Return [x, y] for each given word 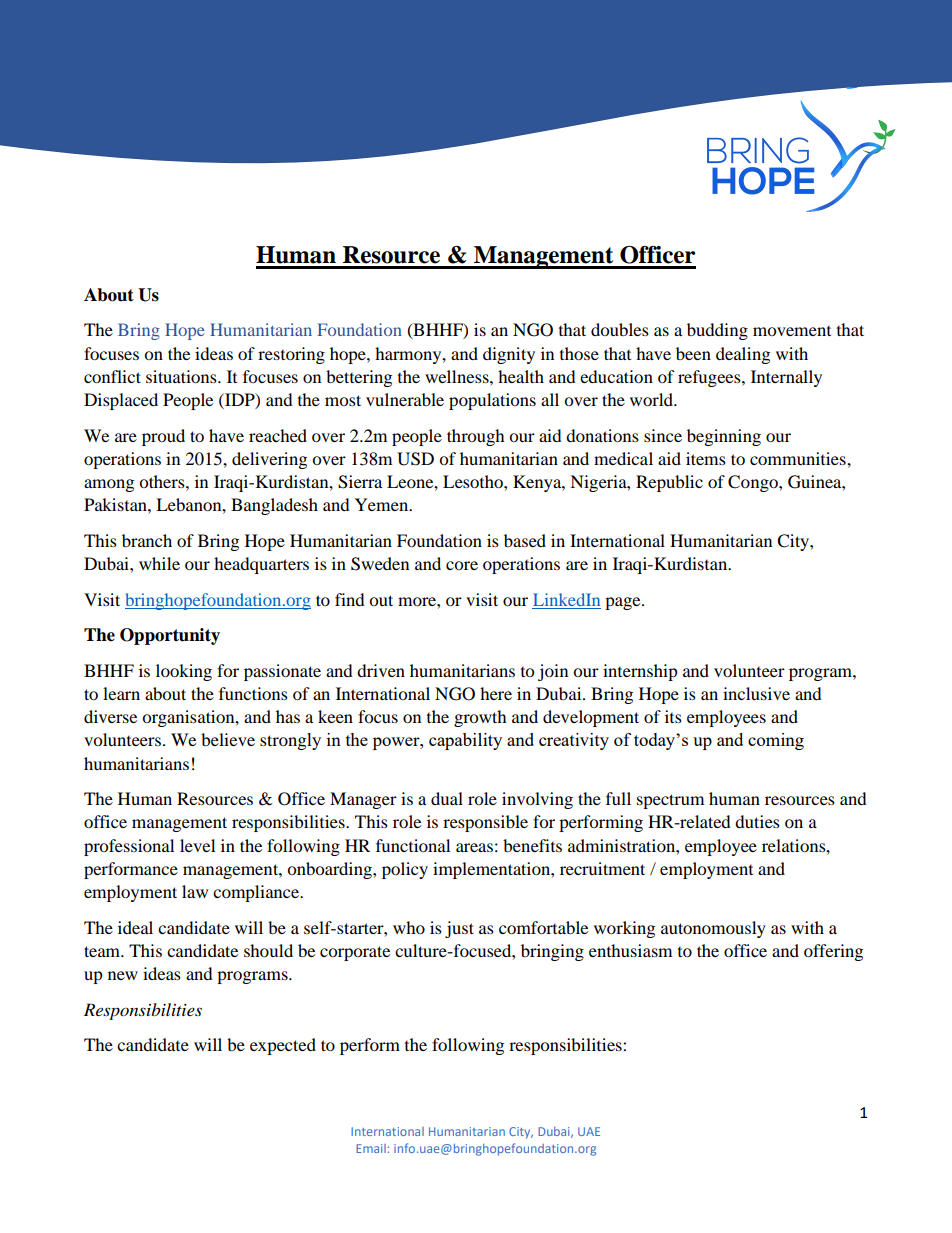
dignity [509, 355]
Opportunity [170, 636]
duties [757, 821]
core [462, 565]
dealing [743, 355]
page [624, 603]
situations [182, 376]
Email [371, 1148]
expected [283, 1046]
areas [474, 847]
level [197, 845]
